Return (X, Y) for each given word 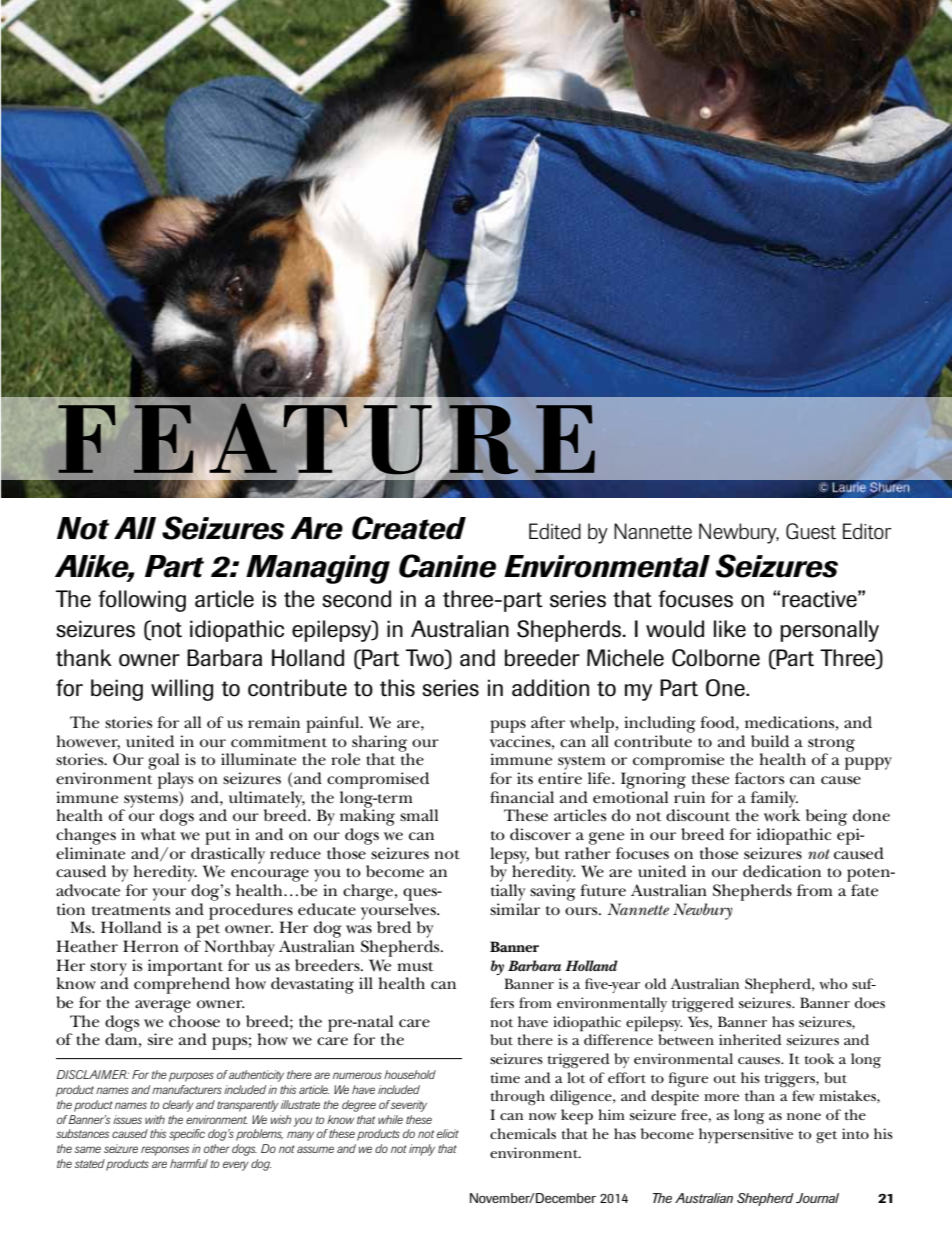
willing (182, 690)
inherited (750, 1039)
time (505, 1077)
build (770, 741)
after (548, 722)
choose (194, 1021)
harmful (189, 1163)
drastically (228, 855)
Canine (447, 566)
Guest (811, 531)
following (142, 601)
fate (864, 890)
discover (540, 834)
